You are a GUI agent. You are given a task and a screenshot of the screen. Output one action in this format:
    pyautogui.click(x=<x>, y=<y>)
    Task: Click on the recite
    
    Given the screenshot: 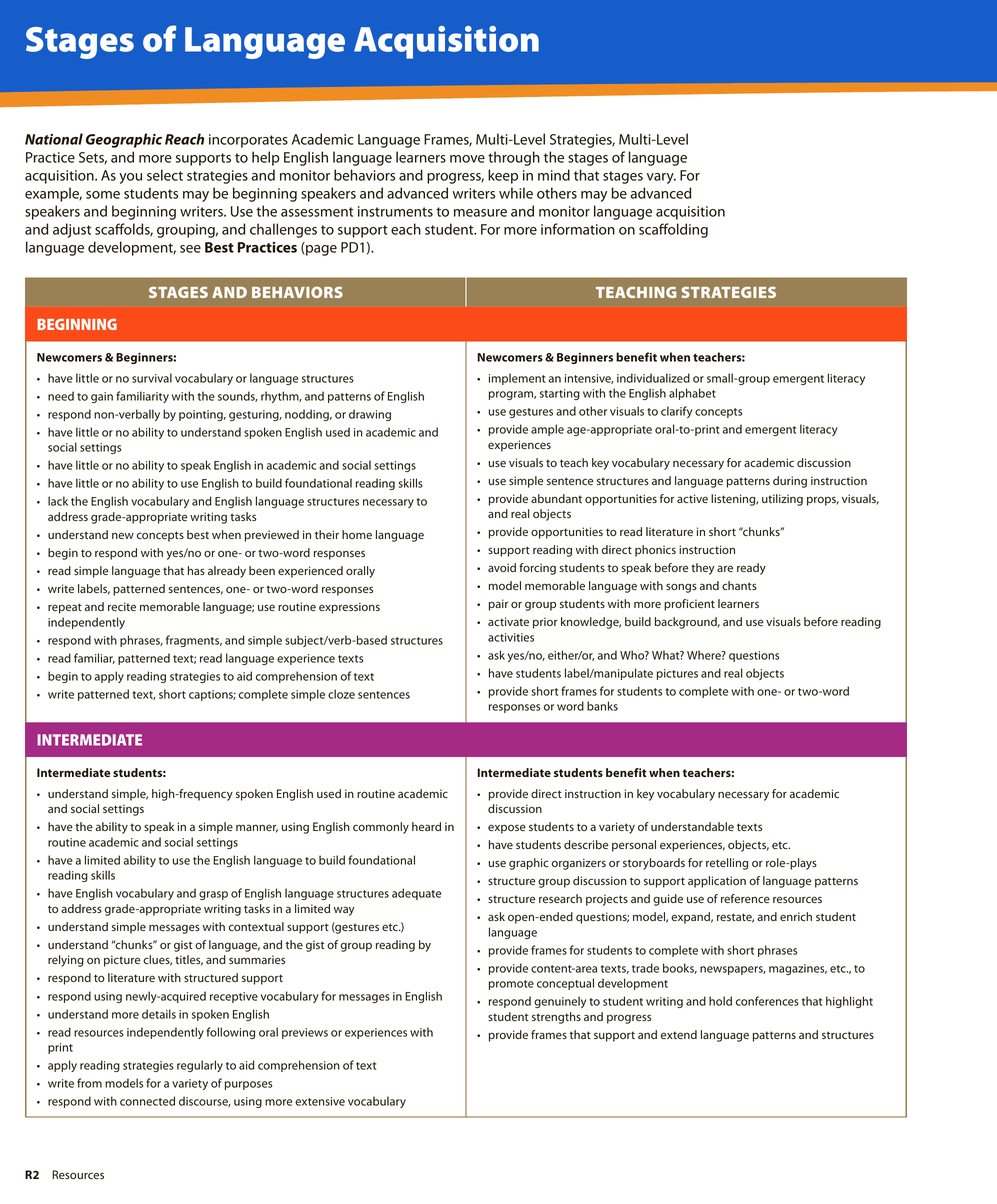 What is the action you would take?
    pyautogui.click(x=122, y=606)
